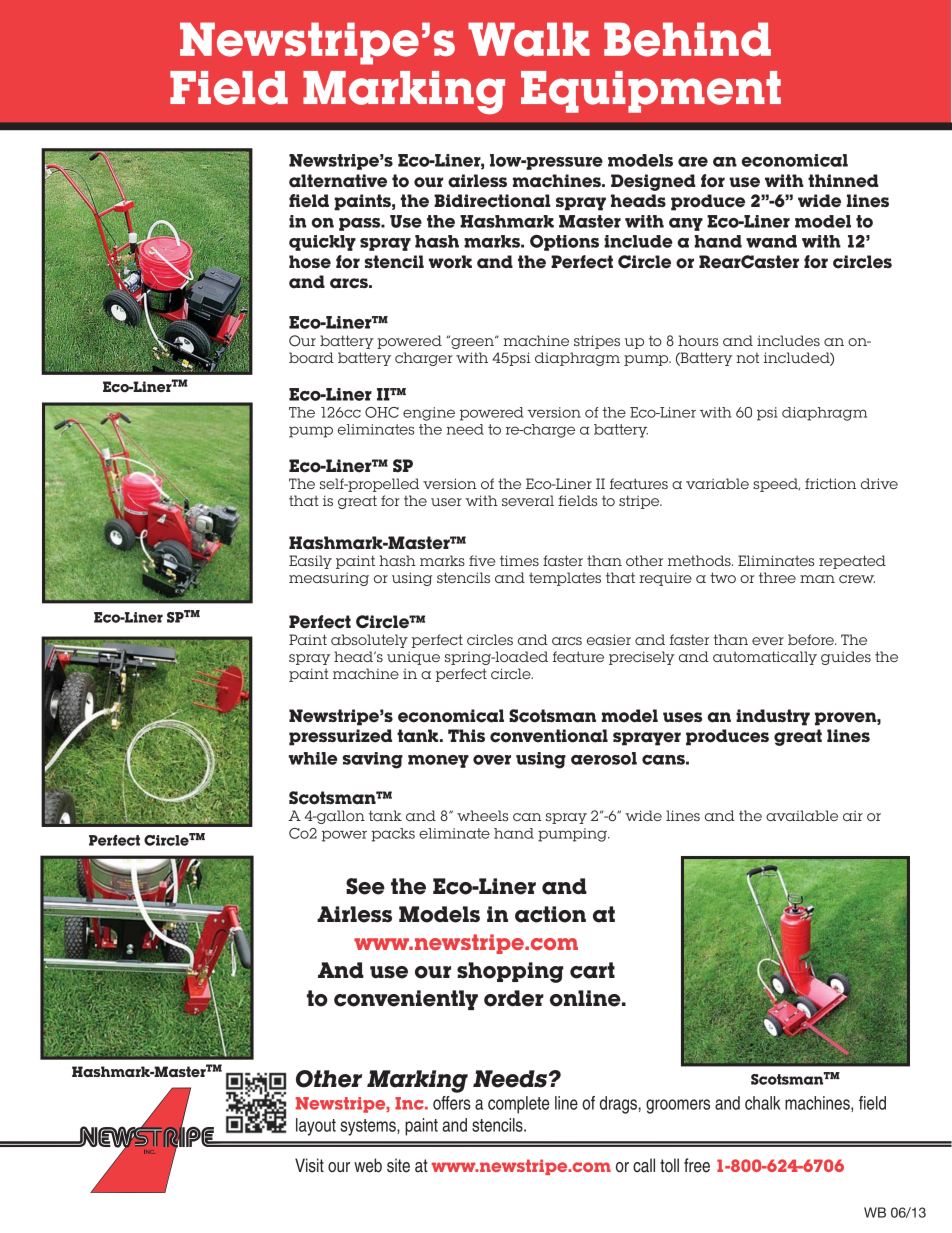  Describe the element at coordinates (382, 412) in the page. I see `OHC` at that location.
